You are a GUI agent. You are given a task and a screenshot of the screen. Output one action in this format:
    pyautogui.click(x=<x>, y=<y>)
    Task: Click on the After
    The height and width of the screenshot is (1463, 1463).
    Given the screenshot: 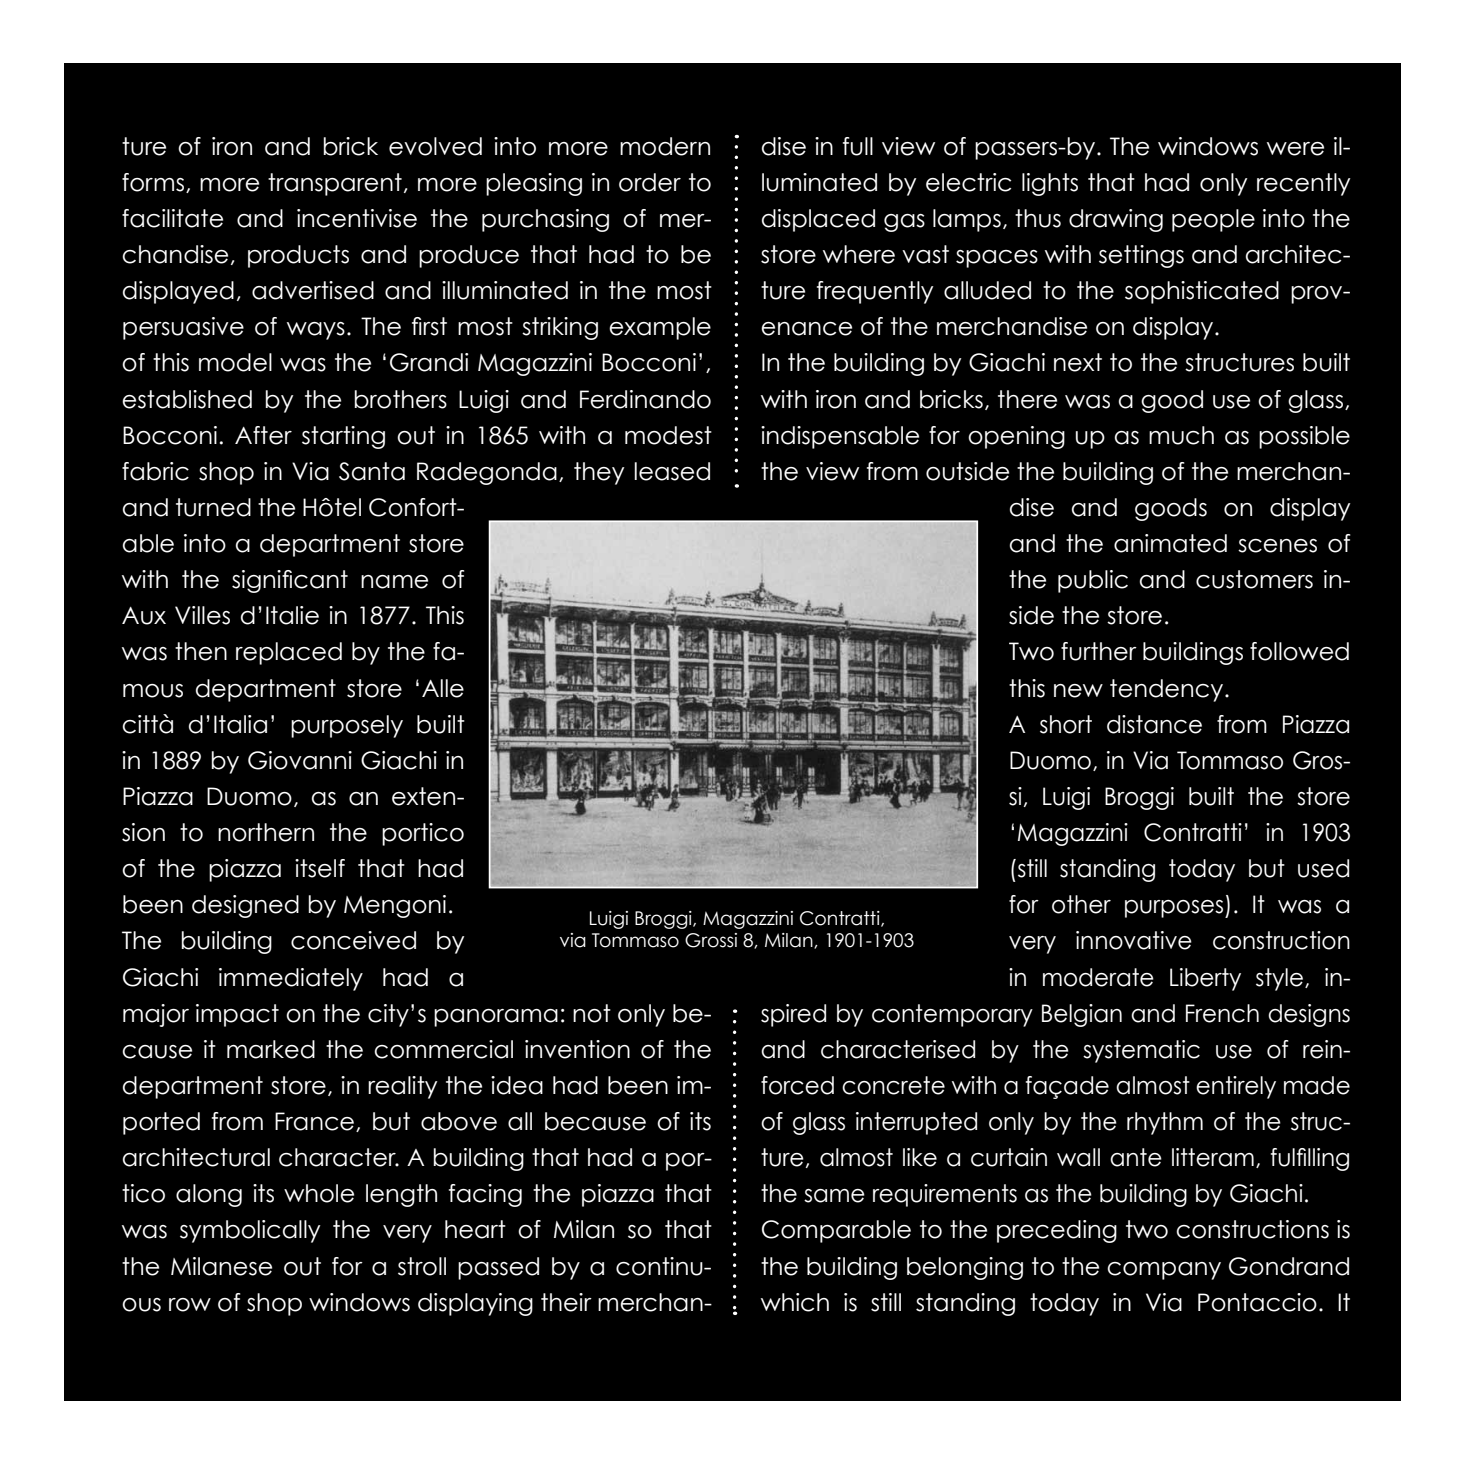 What is the action you would take?
    pyautogui.click(x=263, y=435)
